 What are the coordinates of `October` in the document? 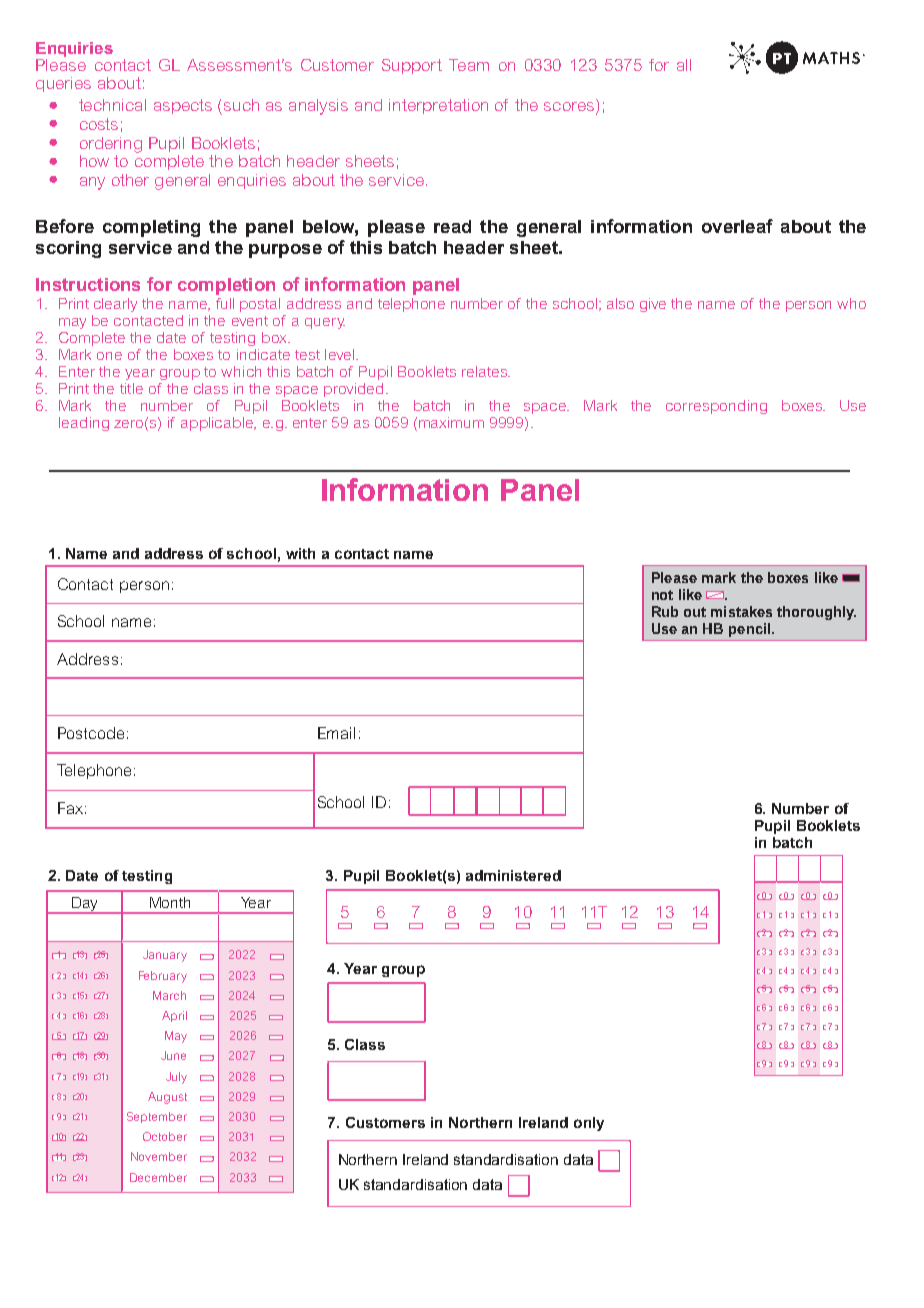 It's located at (165, 1136).
